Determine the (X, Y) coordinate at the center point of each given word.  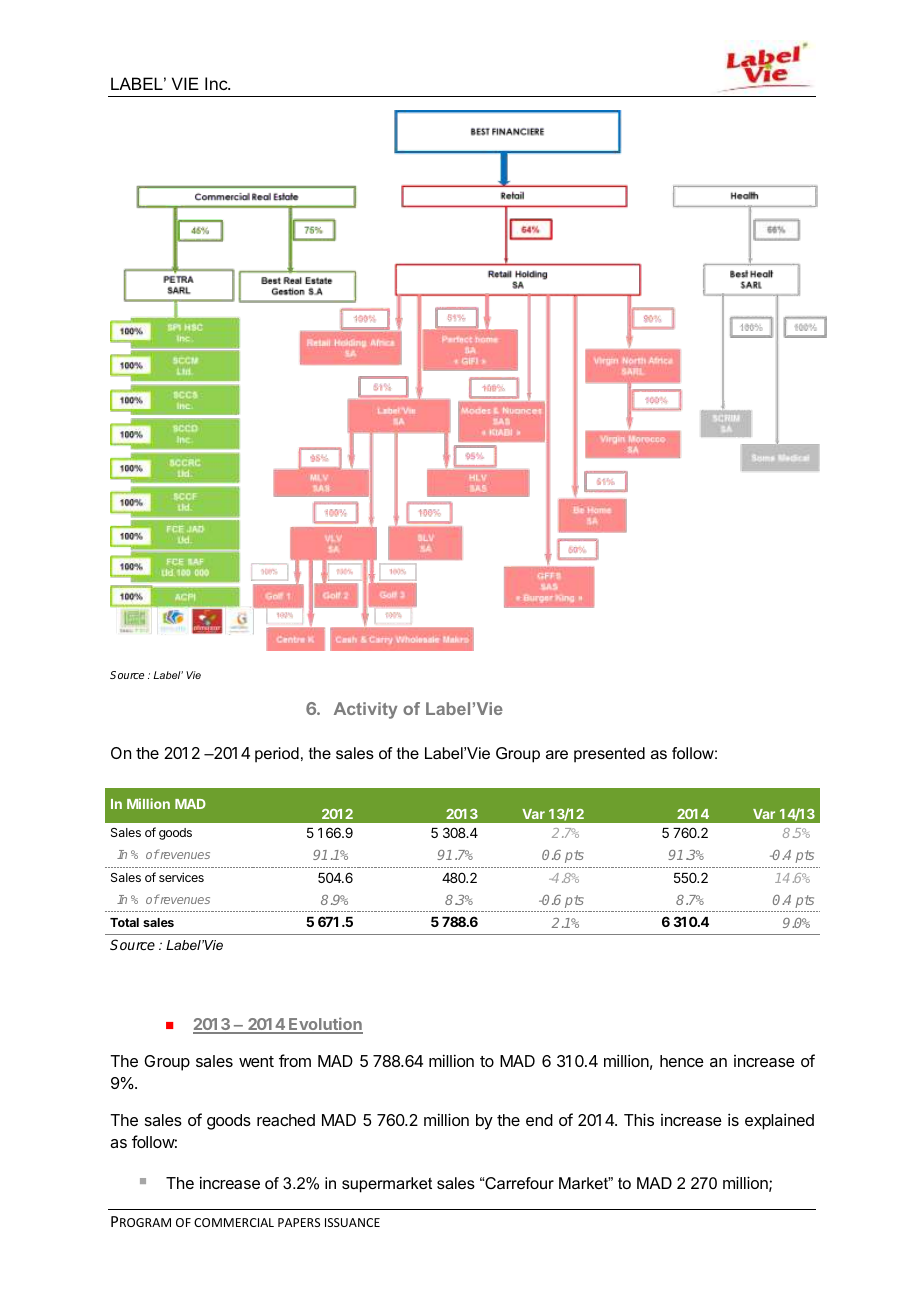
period (277, 755)
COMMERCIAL (234, 1222)
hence (682, 1061)
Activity (365, 710)
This (639, 1119)
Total (124, 922)
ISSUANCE (352, 1222)
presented (609, 755)
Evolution (325, 1025)
